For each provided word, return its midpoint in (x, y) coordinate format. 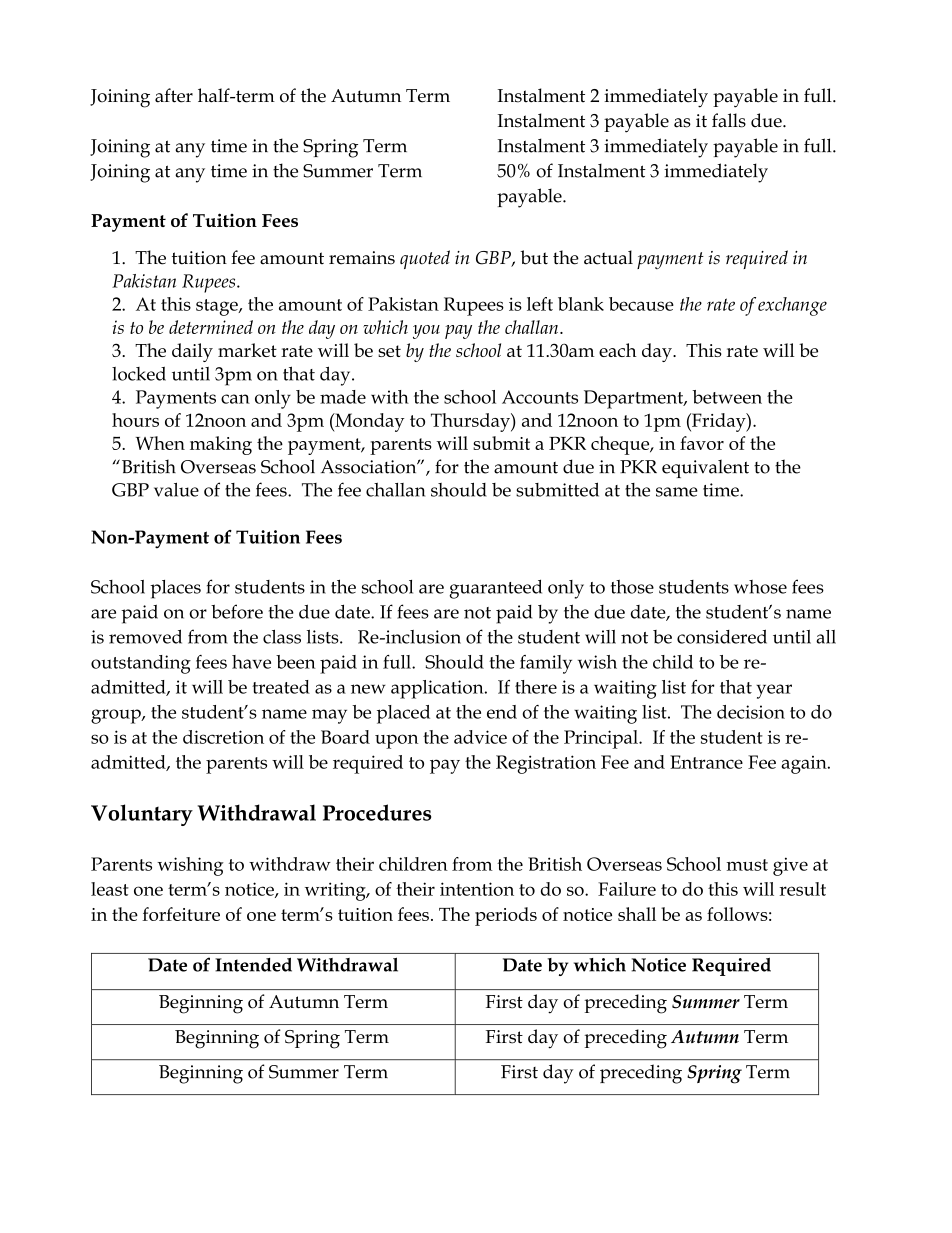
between (727, 397)
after (174, 95)
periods (506, 916)
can (235, 399)
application (438, 689)
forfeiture (181, 914)
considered (722, 636)
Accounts (540, 397)
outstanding (141, 664)
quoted (425, 259)
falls (729, 120)
